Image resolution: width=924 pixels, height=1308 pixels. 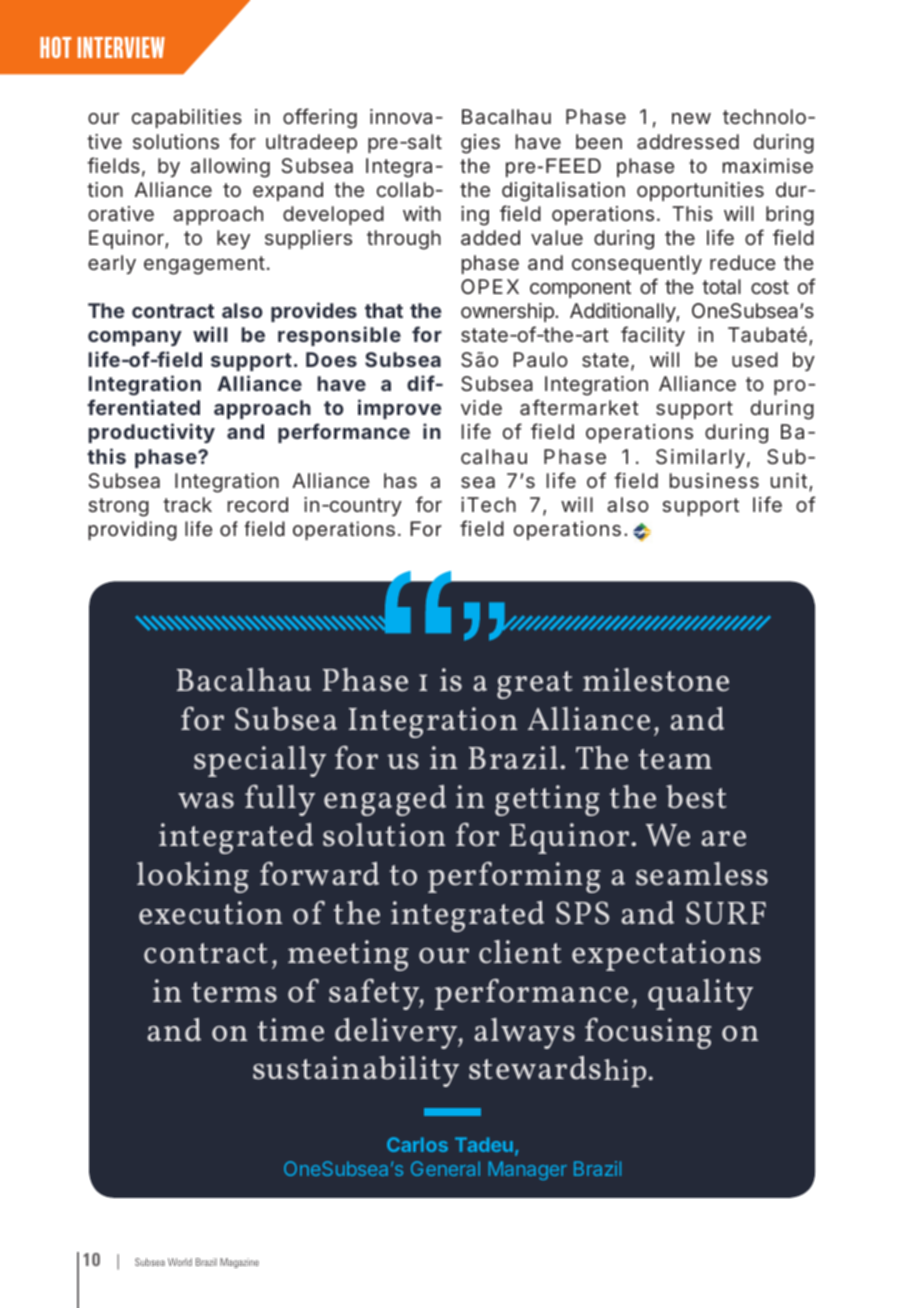 I want to click on engaged, so click(x=385, y=800).
